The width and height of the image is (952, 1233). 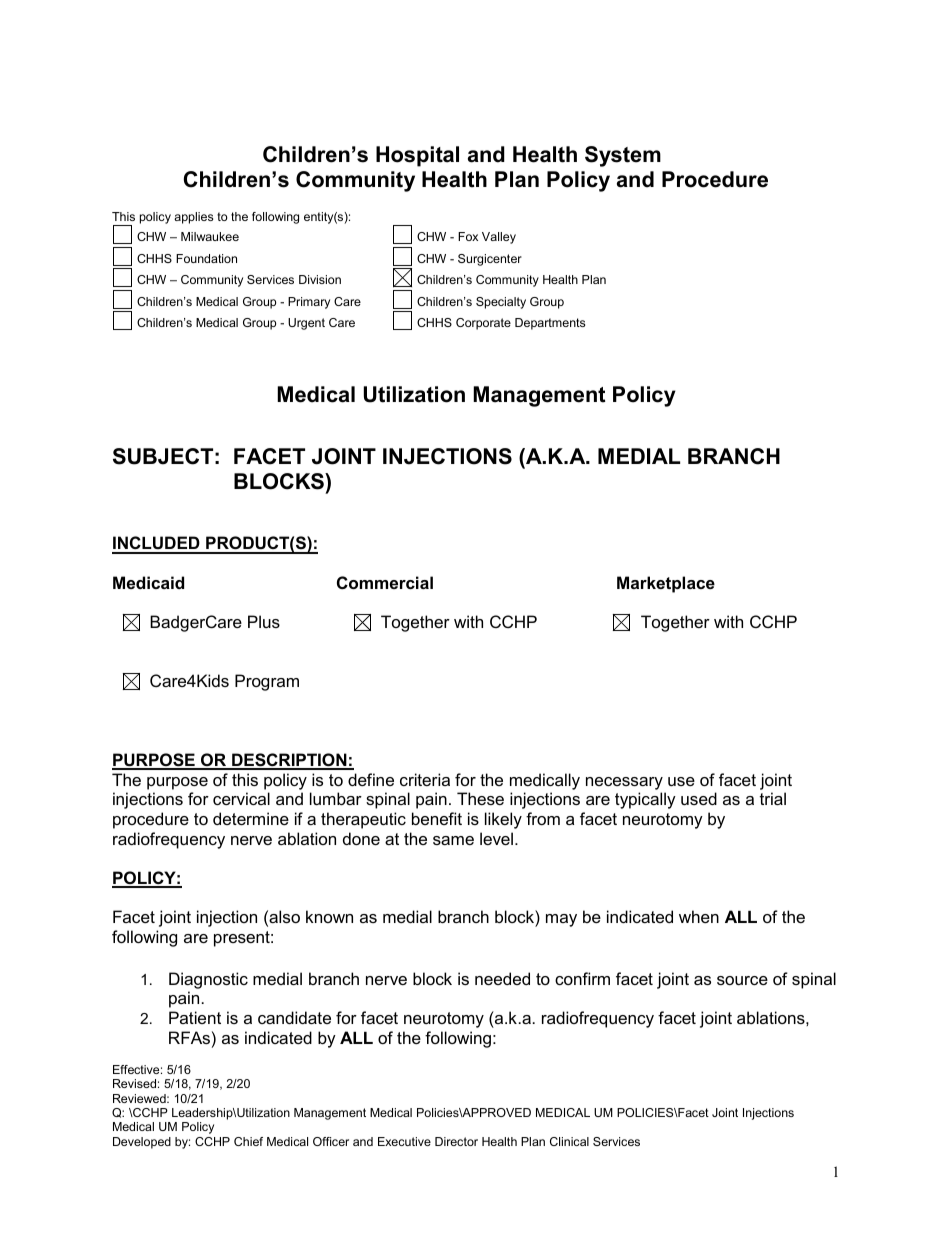 I want to click on applies, so click(x=193, y=218).
